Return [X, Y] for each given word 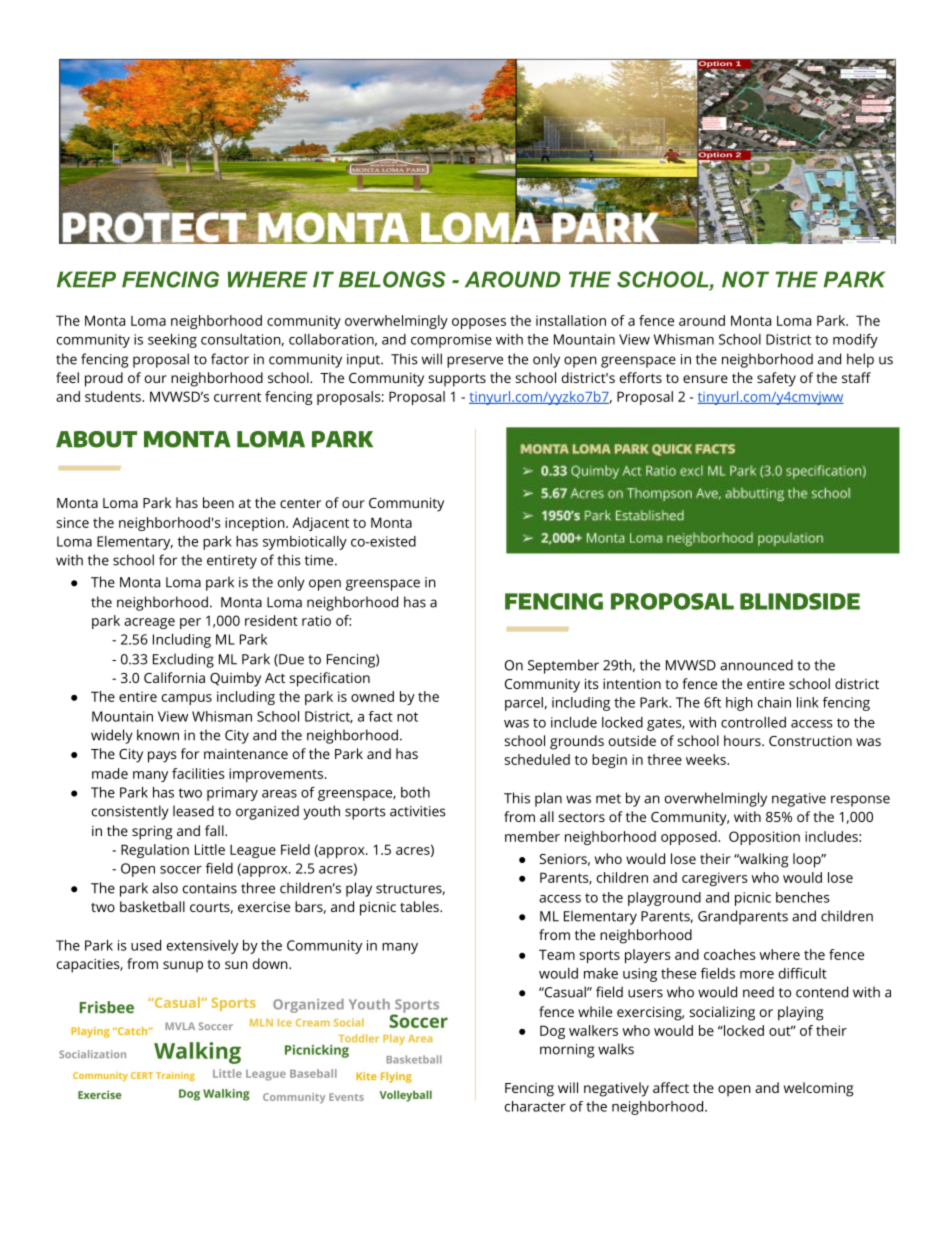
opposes [479, 323]
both [415, 792]
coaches [730, 954]
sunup [183, 967]
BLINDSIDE [800, 601]
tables [420, 906]
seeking [172, 341]
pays [162, 757]
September [563, 666]
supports [457, 380]
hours [743, 740]
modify [855, 341]
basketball [152, 906]
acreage [149, 623]
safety [776, 379]
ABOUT [96, 439]
